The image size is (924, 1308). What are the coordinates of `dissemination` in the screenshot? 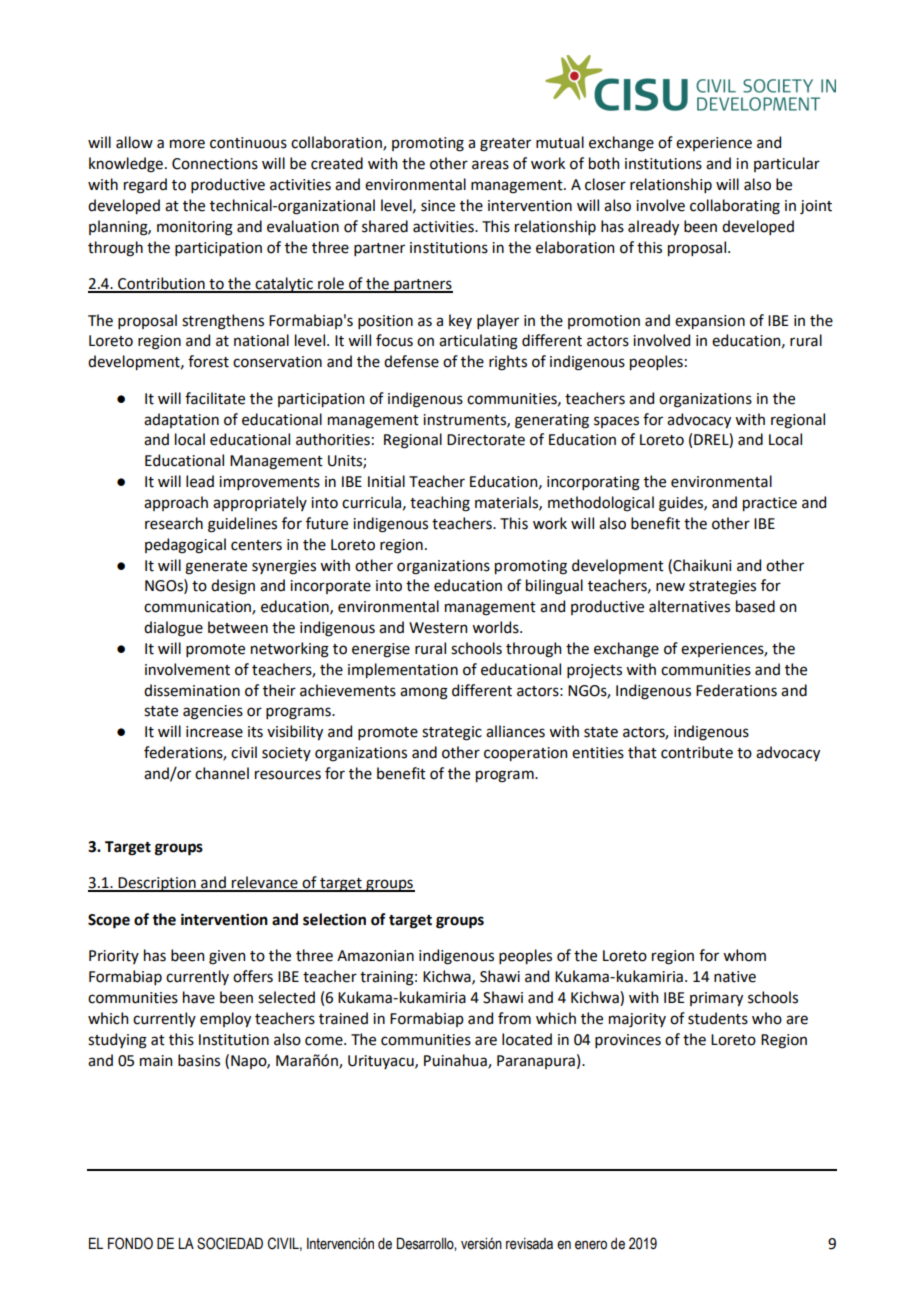 It's located at (192, 690).
